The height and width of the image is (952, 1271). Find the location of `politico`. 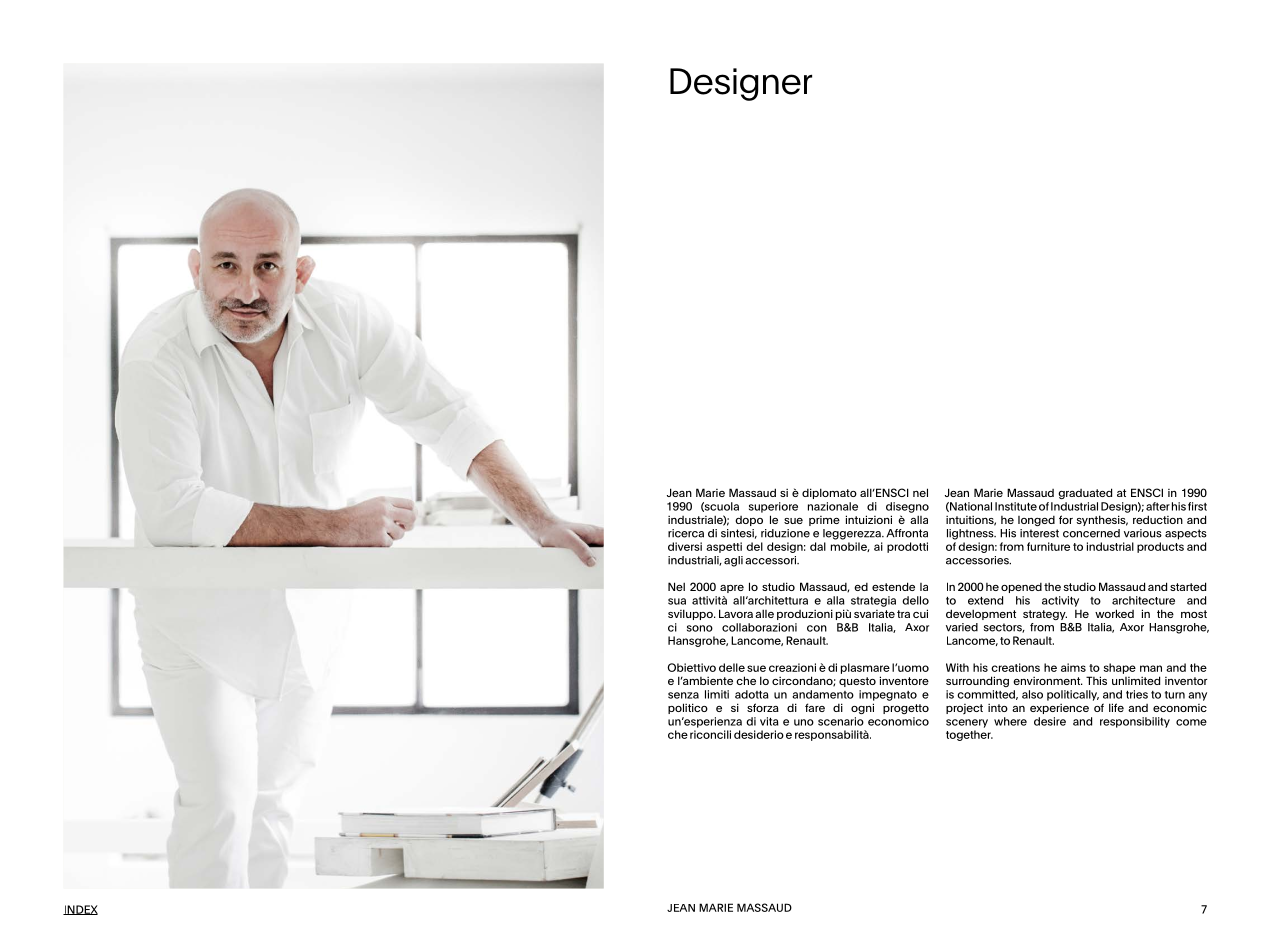

politico is located at coordinates (688, 708).
